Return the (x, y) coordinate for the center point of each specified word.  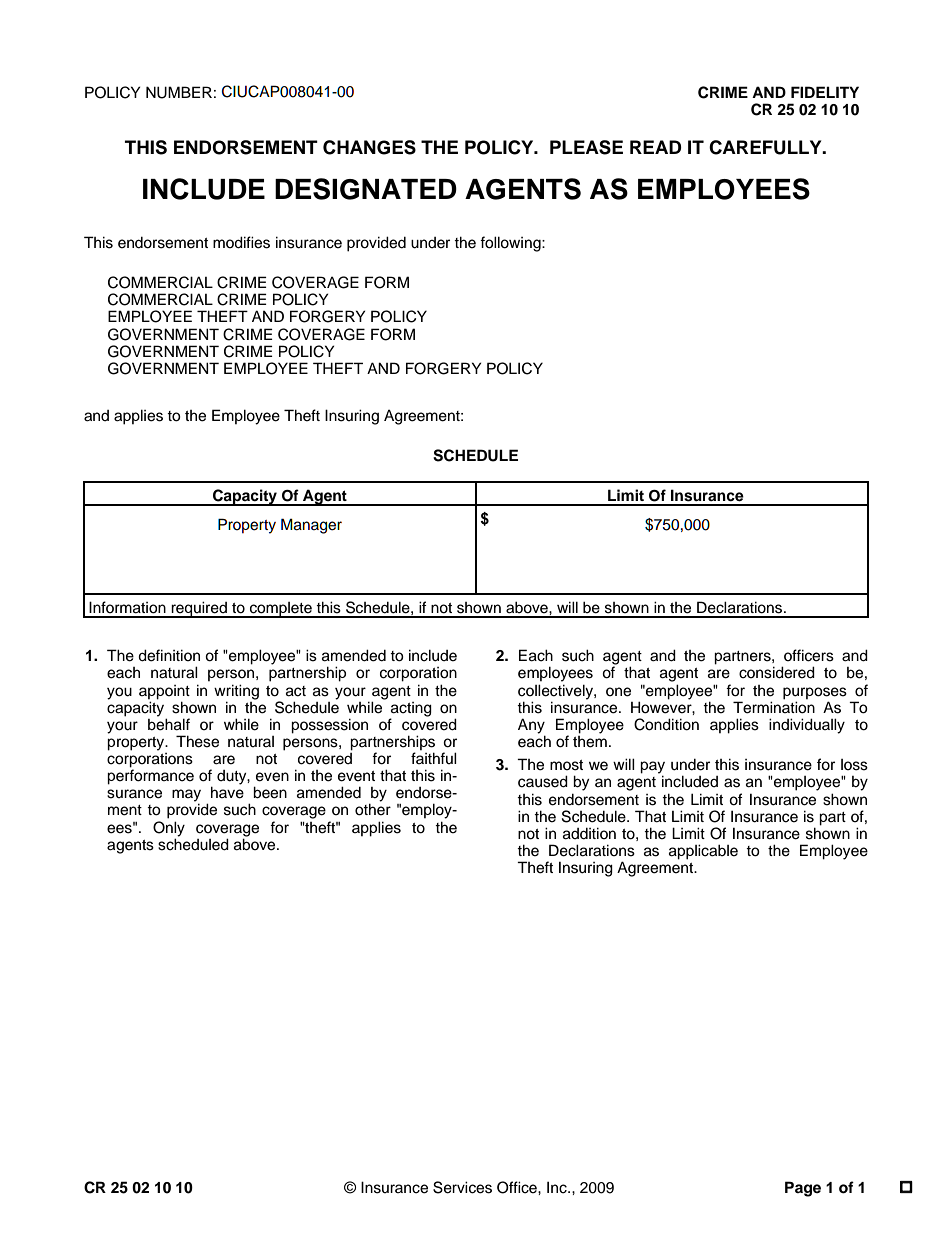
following (511, 244)
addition (589, 833)
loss (854, 765)
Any (531, 727)
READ (656, 147)
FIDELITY (825, 92)
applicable (703, 852)
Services (462, 1187)
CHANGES (369, 147)
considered (777, 672)
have (227, 792)
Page (803, 1189)
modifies (241, 242)
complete (281, 610)
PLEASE (586, 147)
